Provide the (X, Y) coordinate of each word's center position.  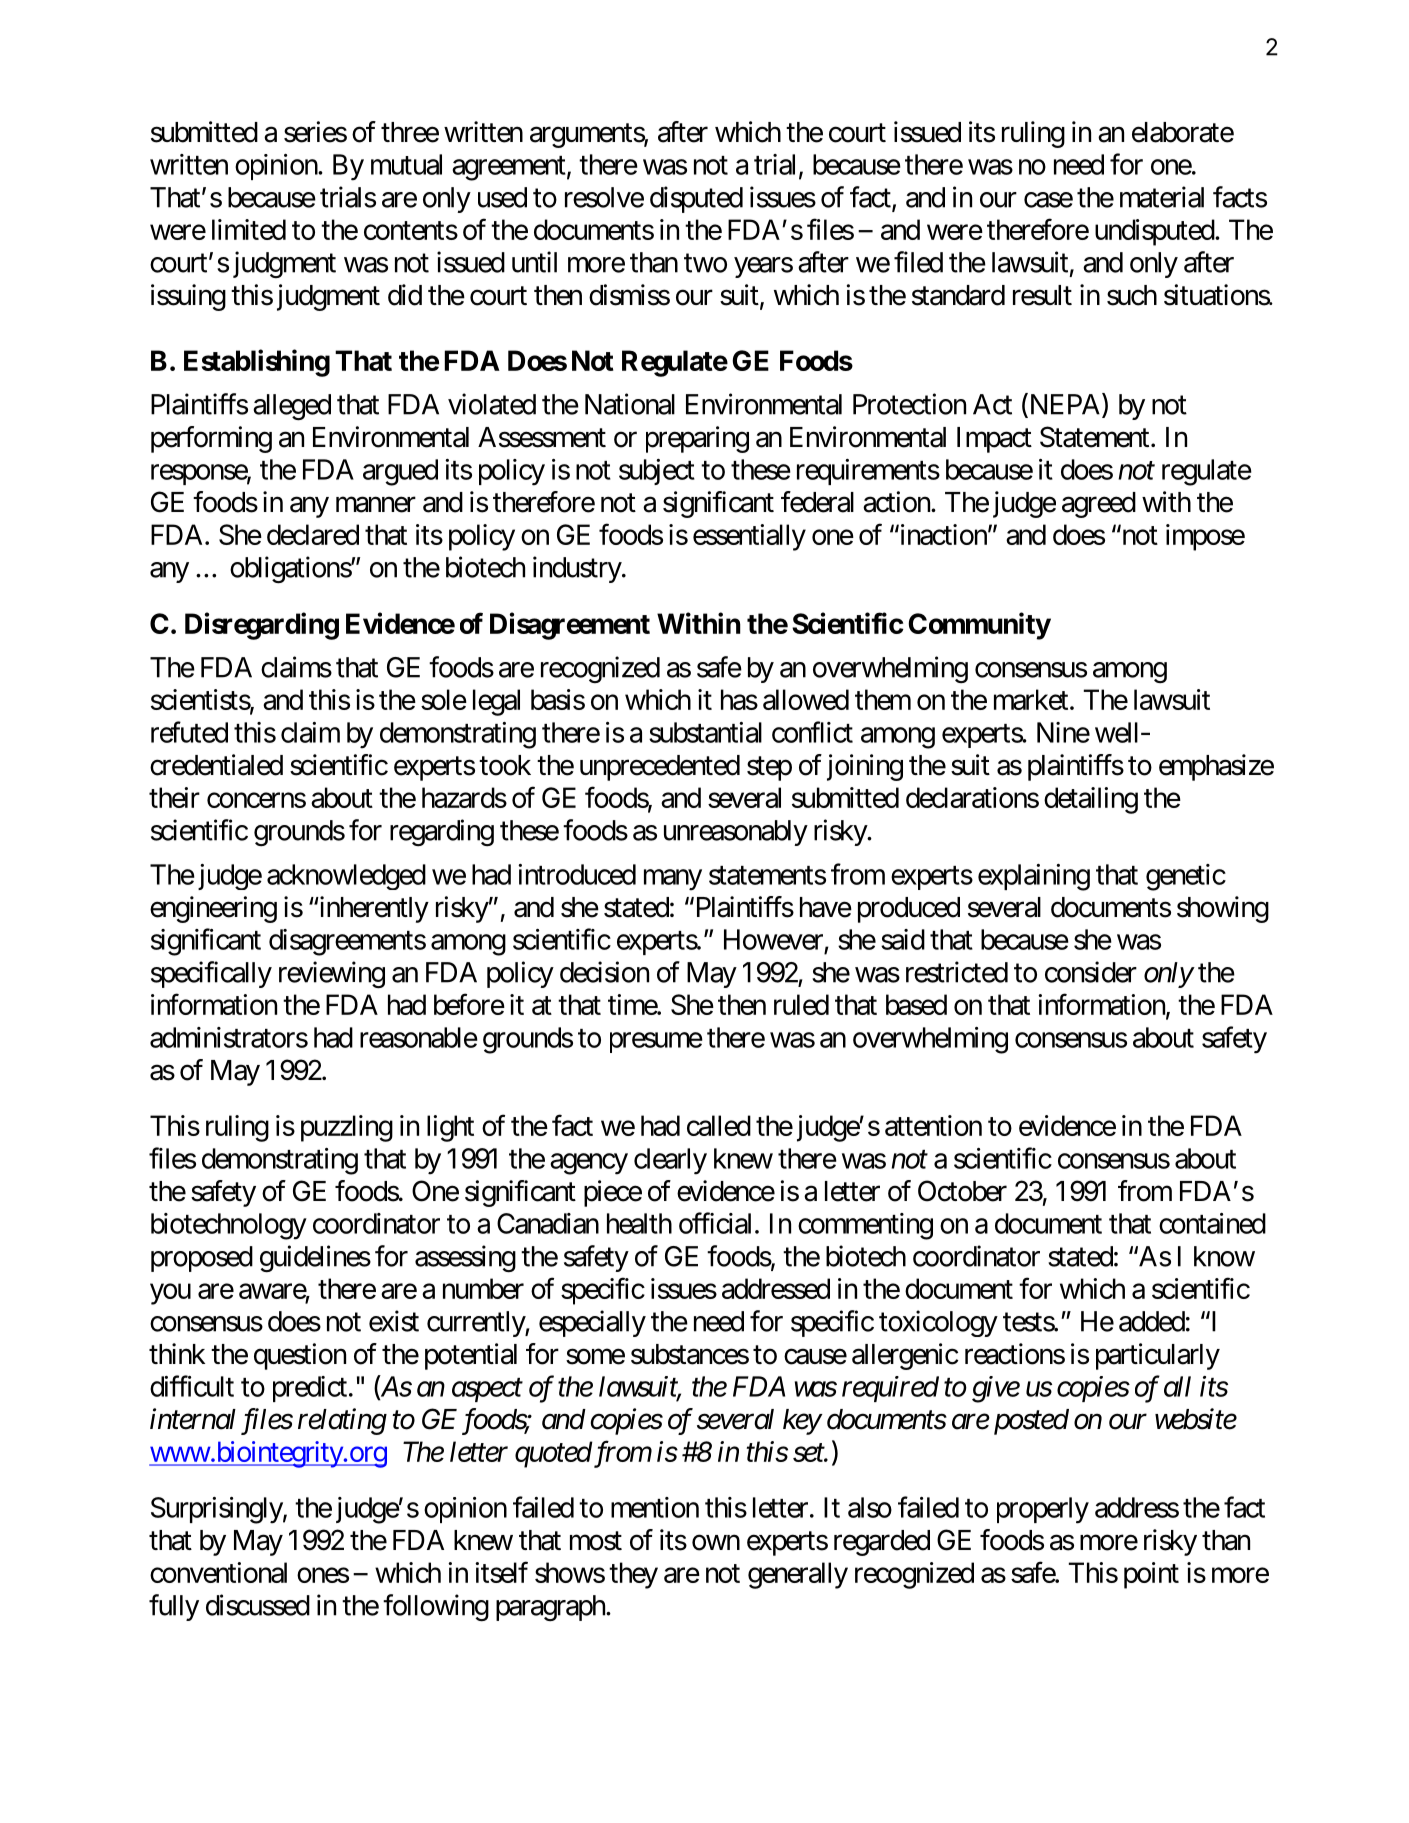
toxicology (938, 1323)
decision (604, 972)
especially (592, 1323)
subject (657, 472)
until (534, 262)
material (1162, 197)
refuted (189, 732)
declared (313, 534)
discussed (258, 1605)
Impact (994, 440)
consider (1091, 972)
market (1031, 699)
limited (249, 229)
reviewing (332, 974)
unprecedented (660, 768)
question (300, 1356)
